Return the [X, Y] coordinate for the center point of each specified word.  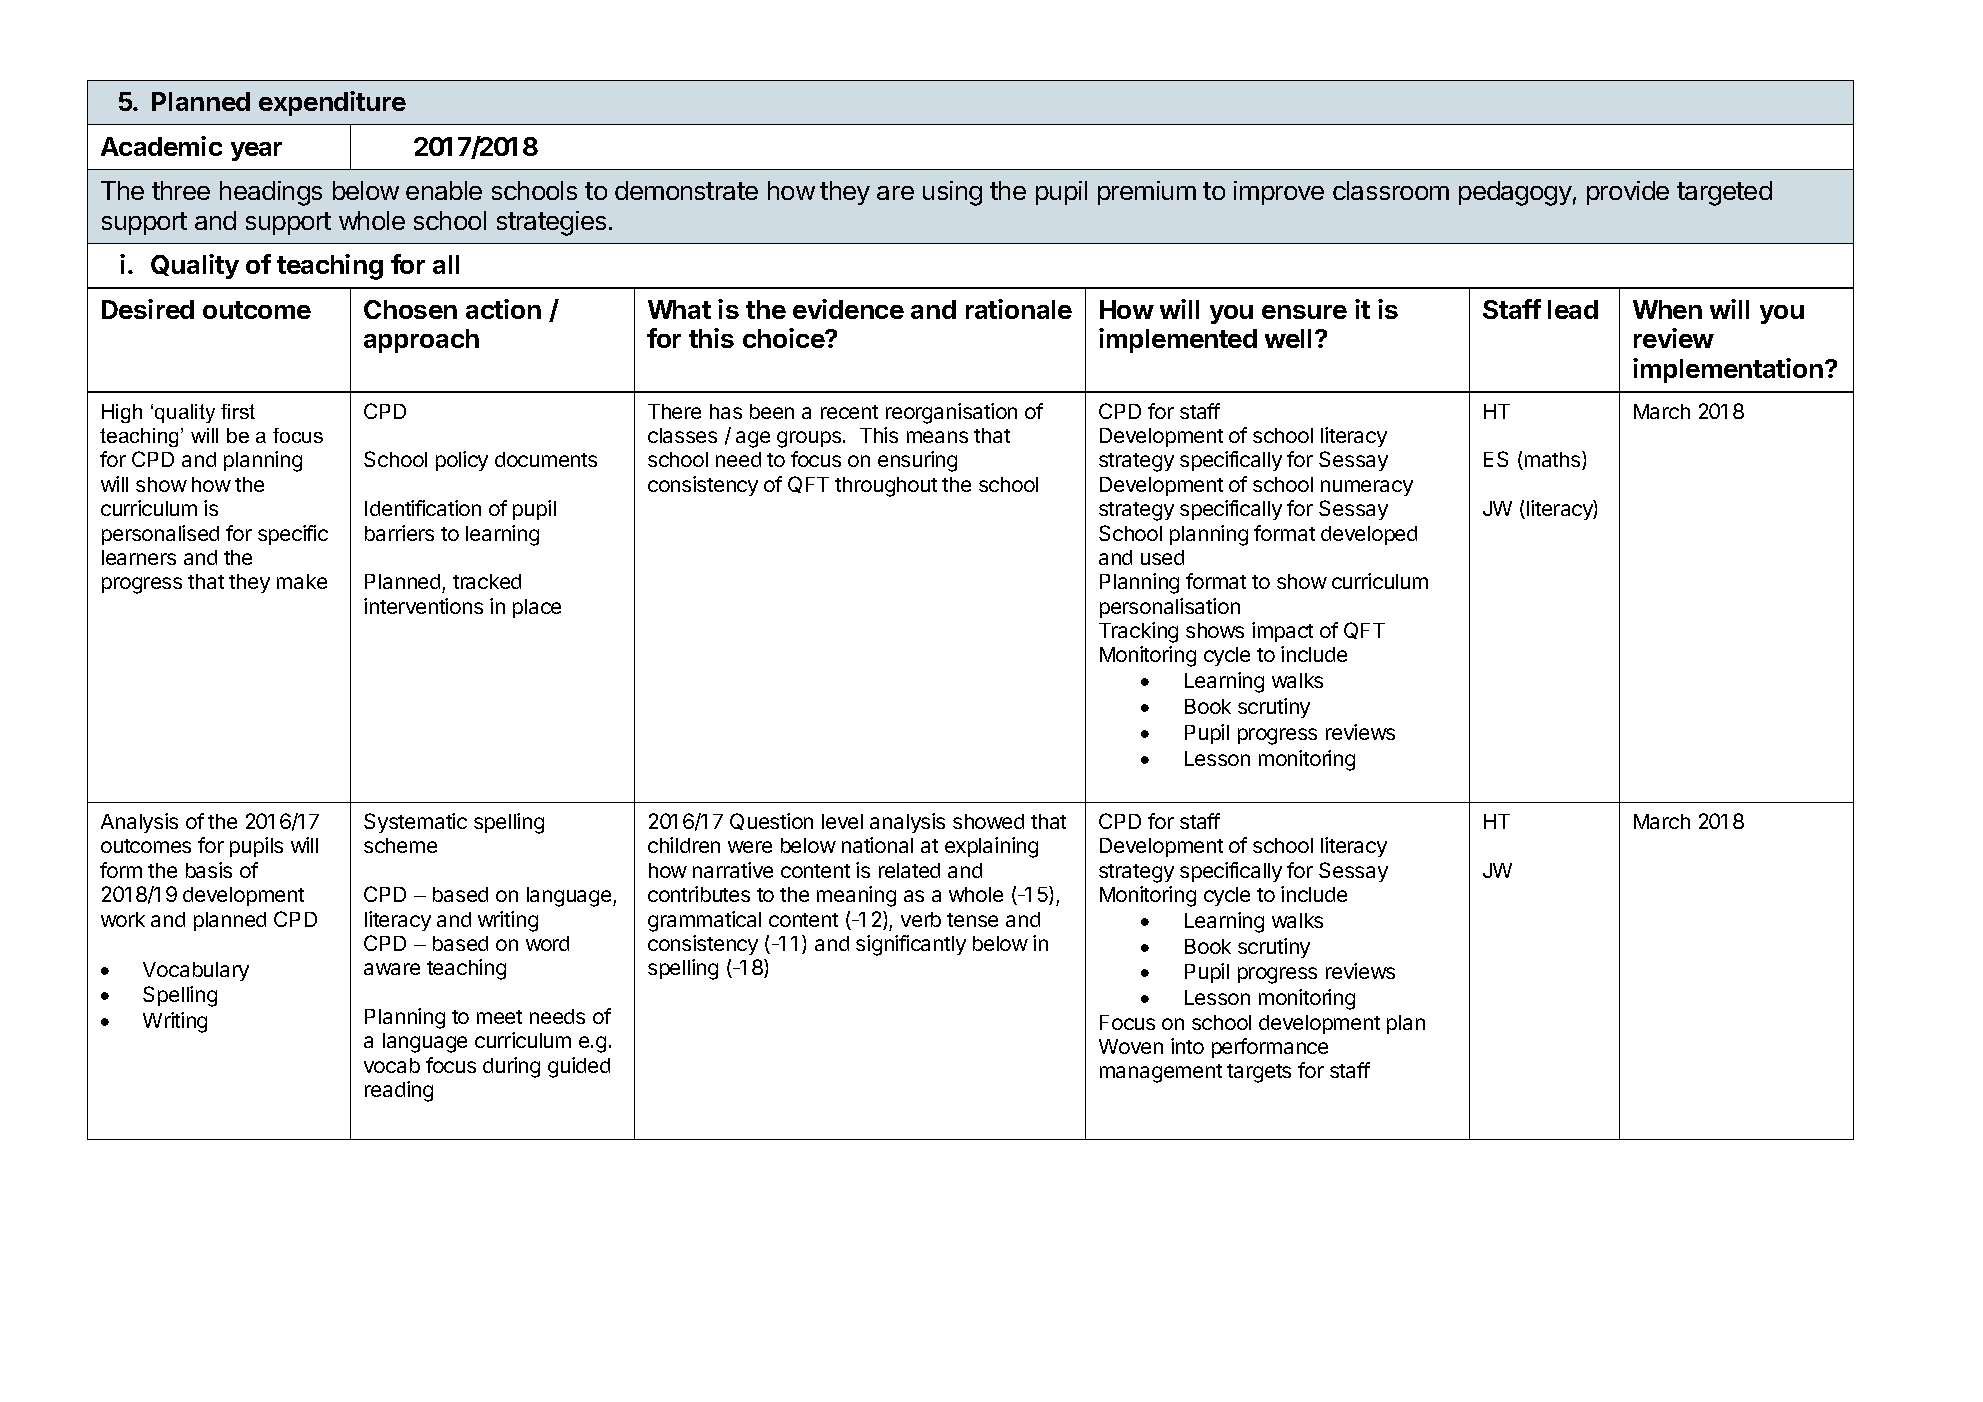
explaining [991, 847]
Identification [423, 508]
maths [1552, 460]
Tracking [1138, 632]
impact [1282, 632]
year [256, 151]
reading [399, 1091]
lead [1573, 309]
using [952, 193]
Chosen [410, 309]
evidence [848, 309]
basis [209, 870]
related [909, 870]
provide [1628, 193]
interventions [423, 606]
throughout [886, 487]
